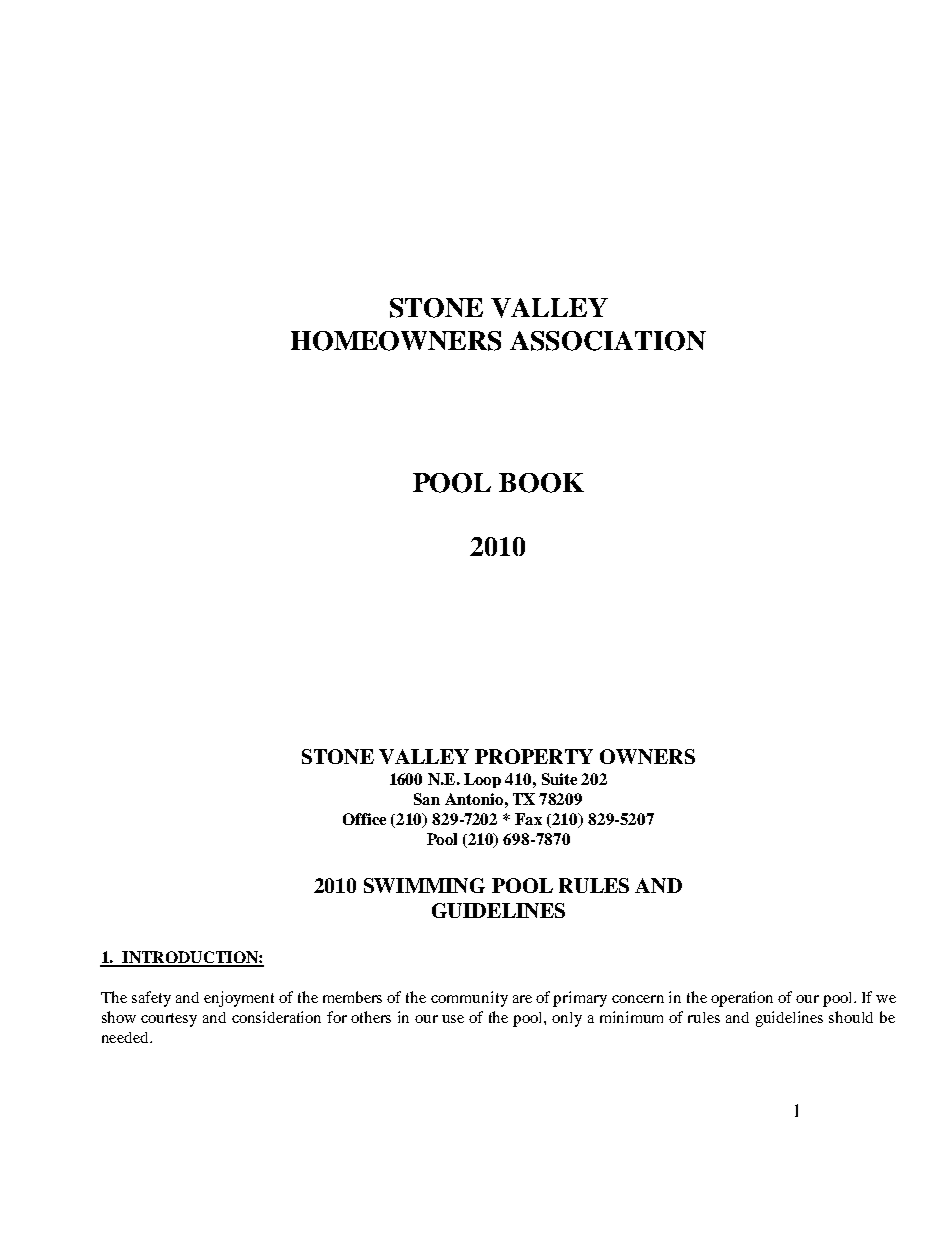 The height and width of the screenshot is (1233, 952). Describe the element at coordinates (541, 483) in the screenshot. I see `BOOK` at that location.
